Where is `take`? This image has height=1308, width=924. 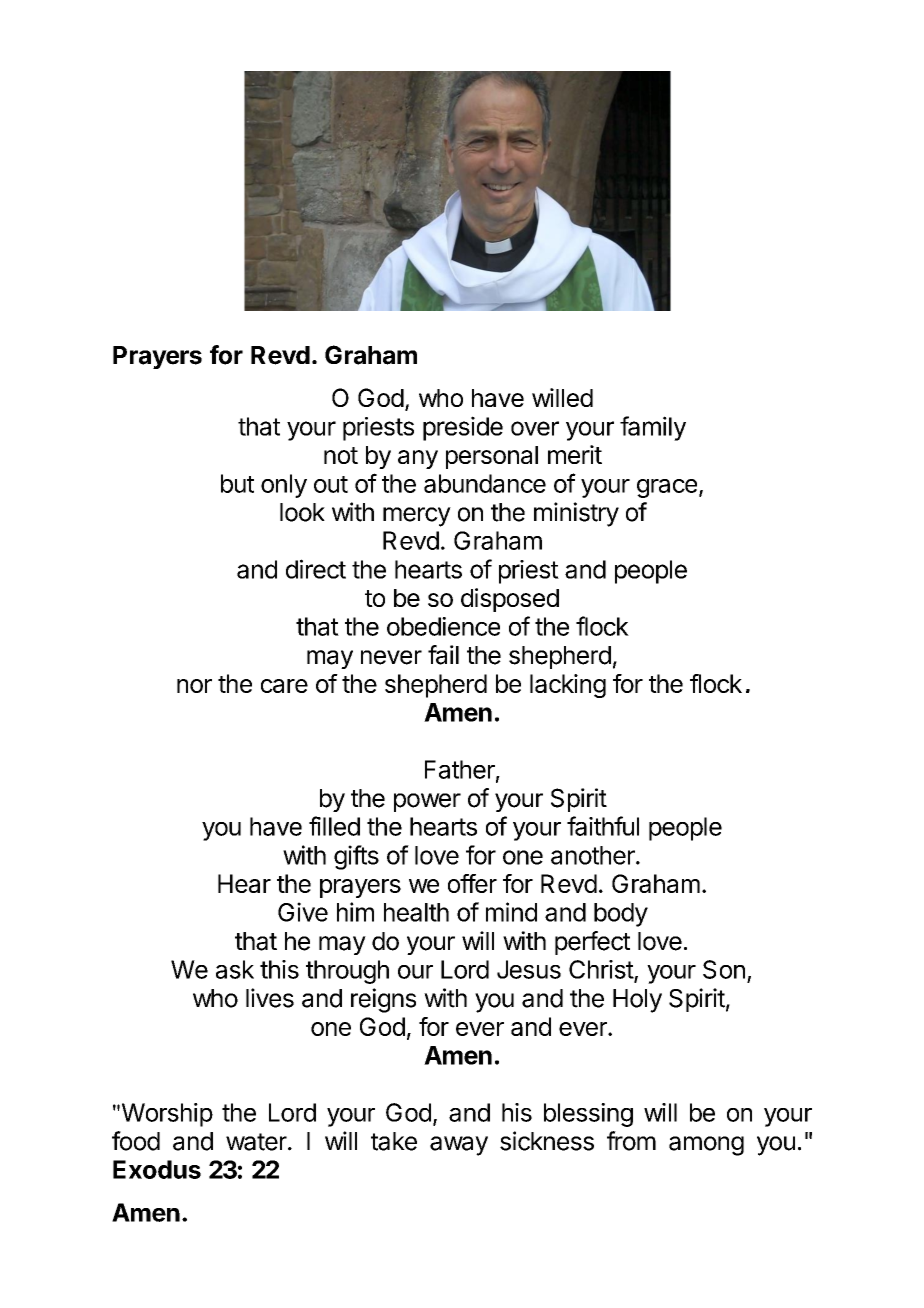
take is located at coordinates (394, 1141).
